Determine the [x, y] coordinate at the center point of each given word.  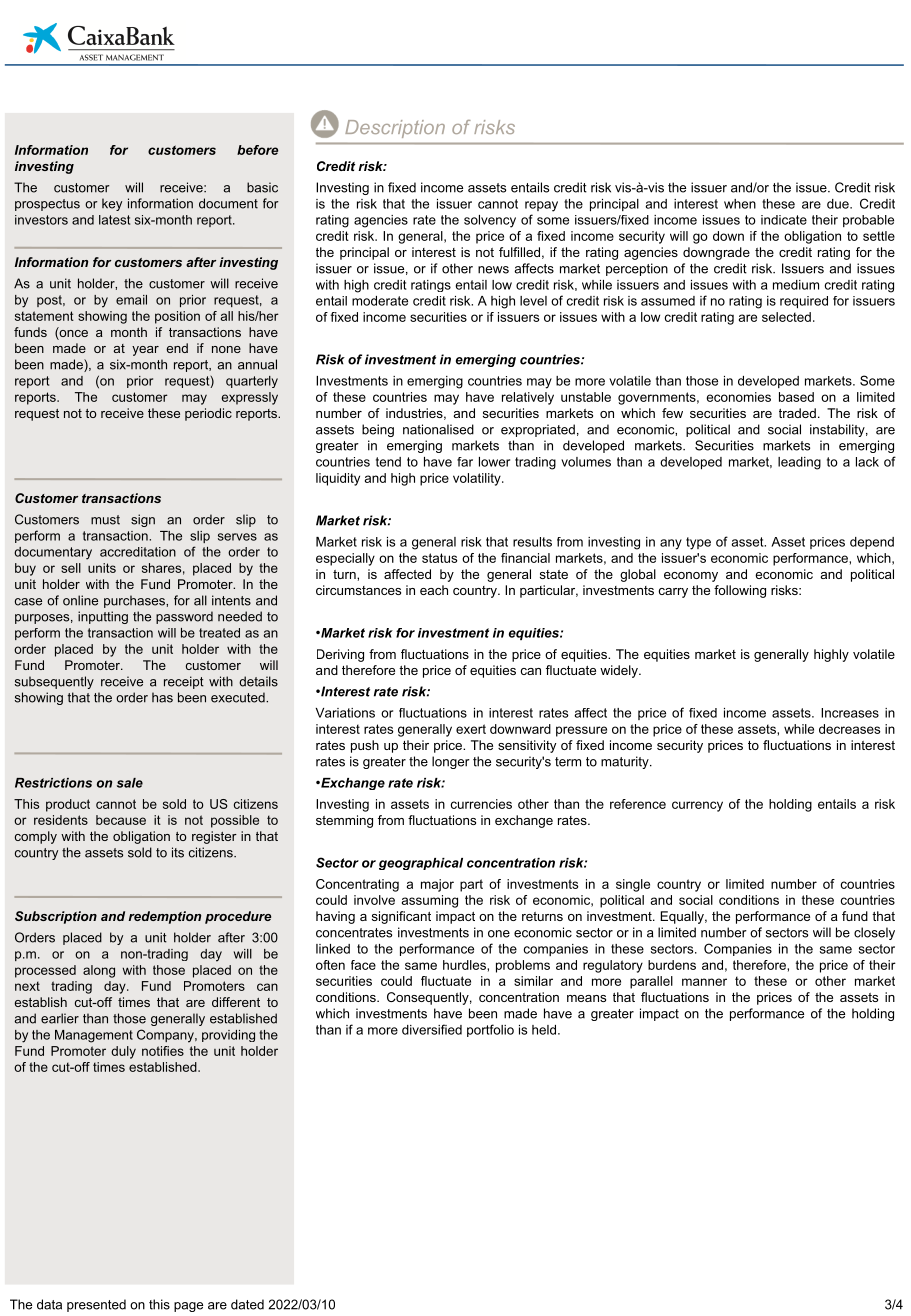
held [544, 1030]
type [698, 543]
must [105, 520]
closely [874, 933]
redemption [164, 917]
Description [395, 129]
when [740, 204]
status [439, 558]
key [112, 204]
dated [247, 1304]
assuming [430, 901]
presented [96, 1305]
